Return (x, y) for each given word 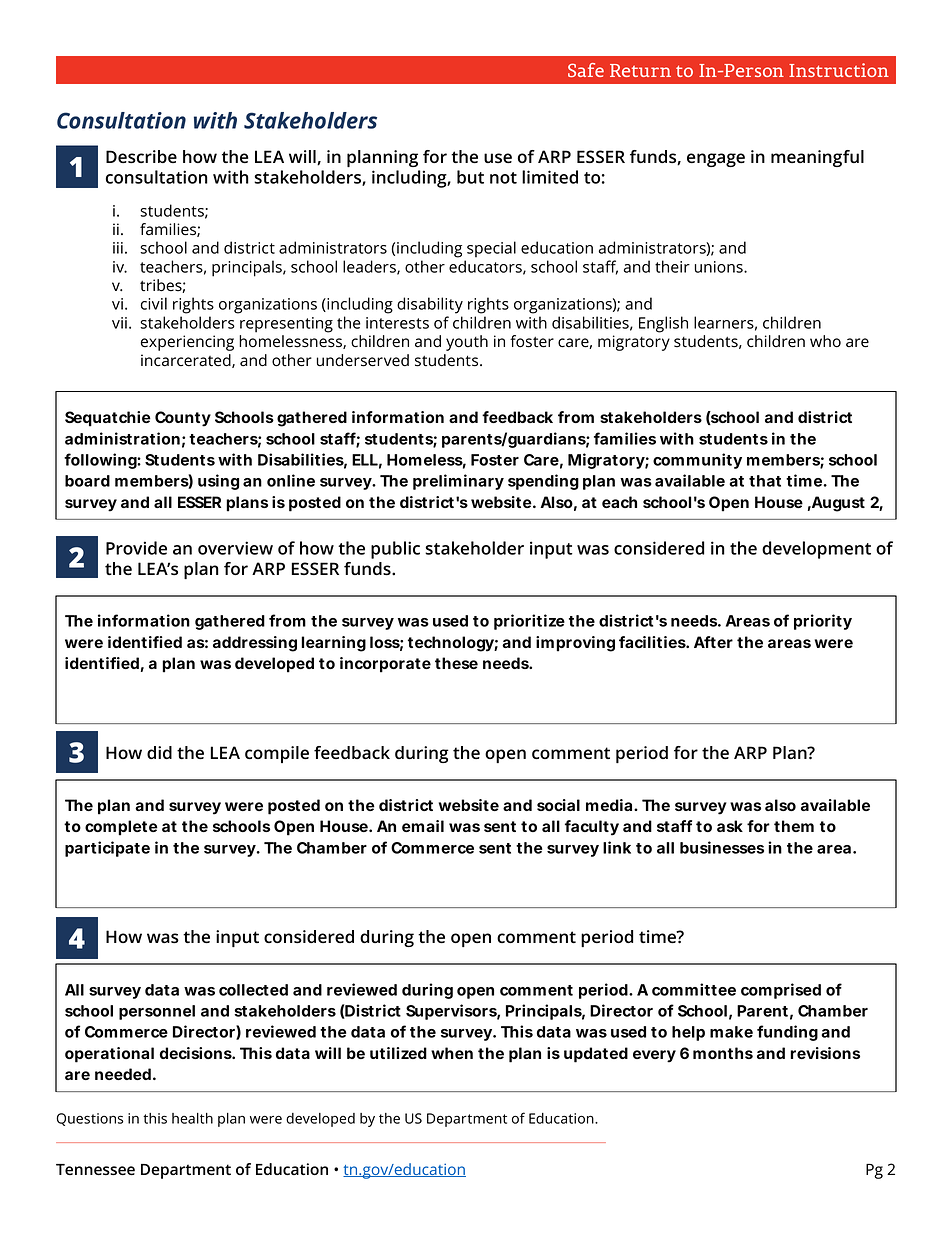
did (159, 752)
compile (277, 754)
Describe (141, 156)
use (498, 158)
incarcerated (187, 361)
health (192, 1118)
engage (716, 160)
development (816, 550)
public (395, 550)
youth (467, 343)
